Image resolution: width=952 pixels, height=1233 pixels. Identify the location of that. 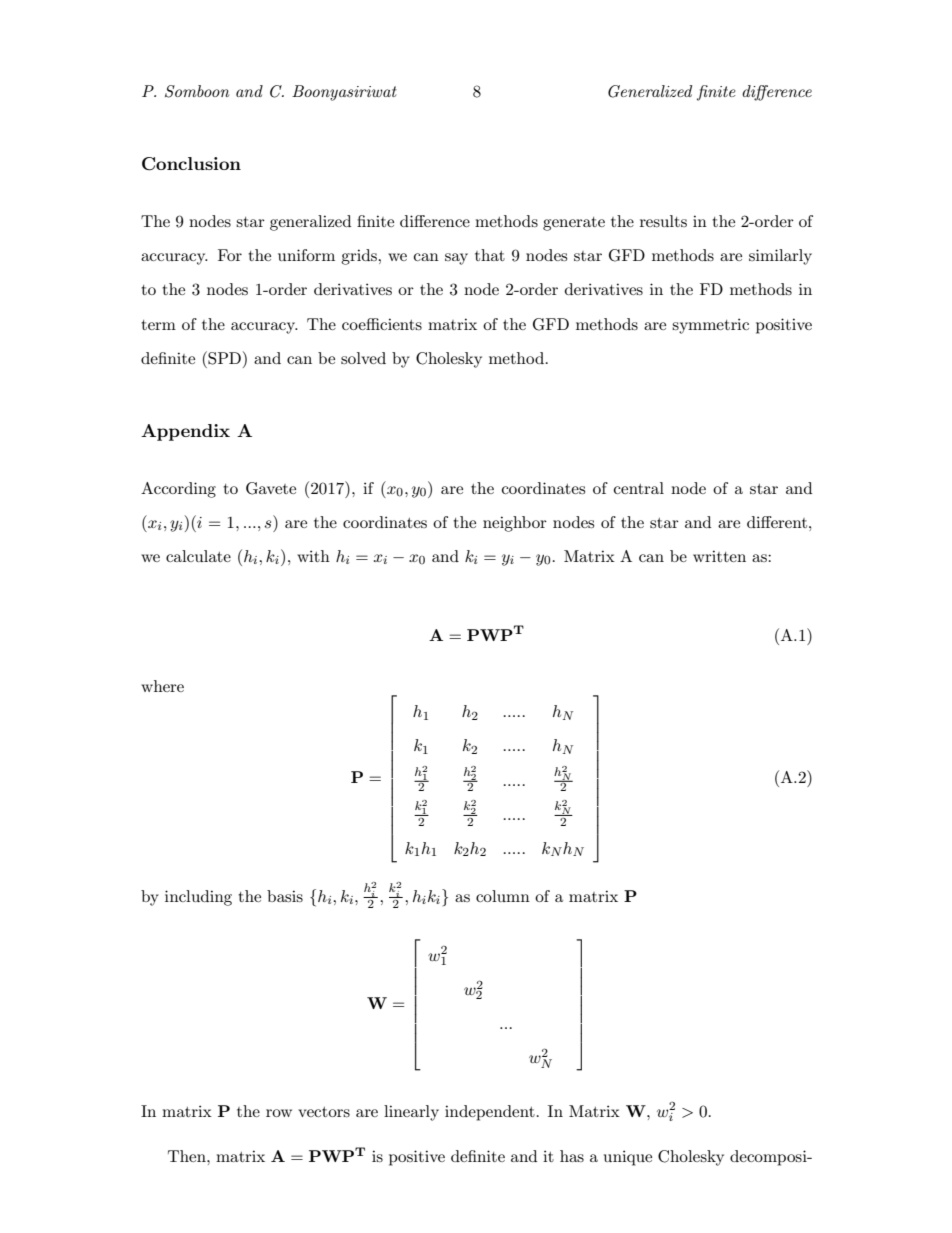
(490, 255).
